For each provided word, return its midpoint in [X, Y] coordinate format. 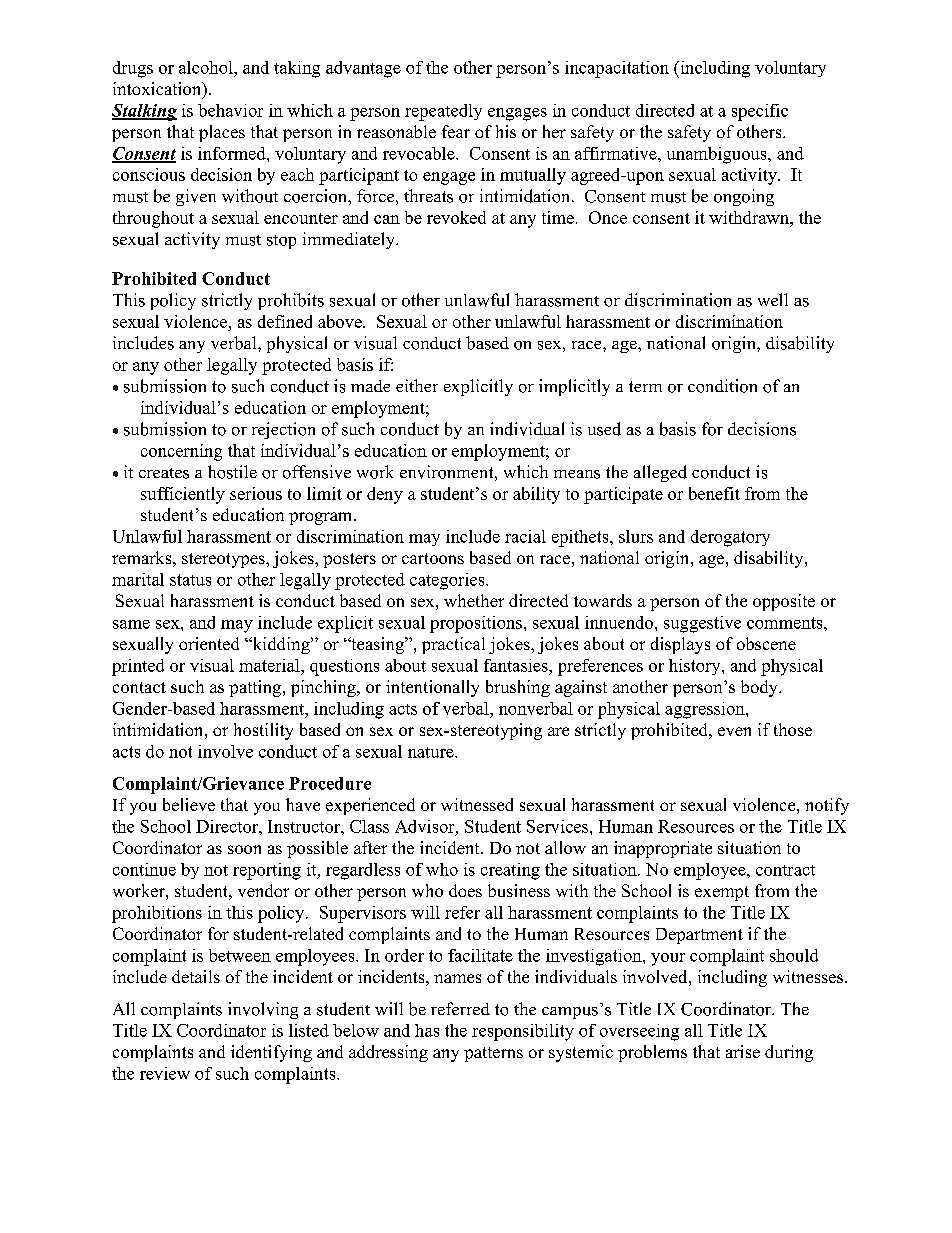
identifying [271, 1053]
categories [448, 581]
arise [743, 1051]
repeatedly [443, 112]
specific [760, 112]
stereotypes [224, 560]
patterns [493, 1054]
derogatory [730, 538]
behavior [230, 110]
